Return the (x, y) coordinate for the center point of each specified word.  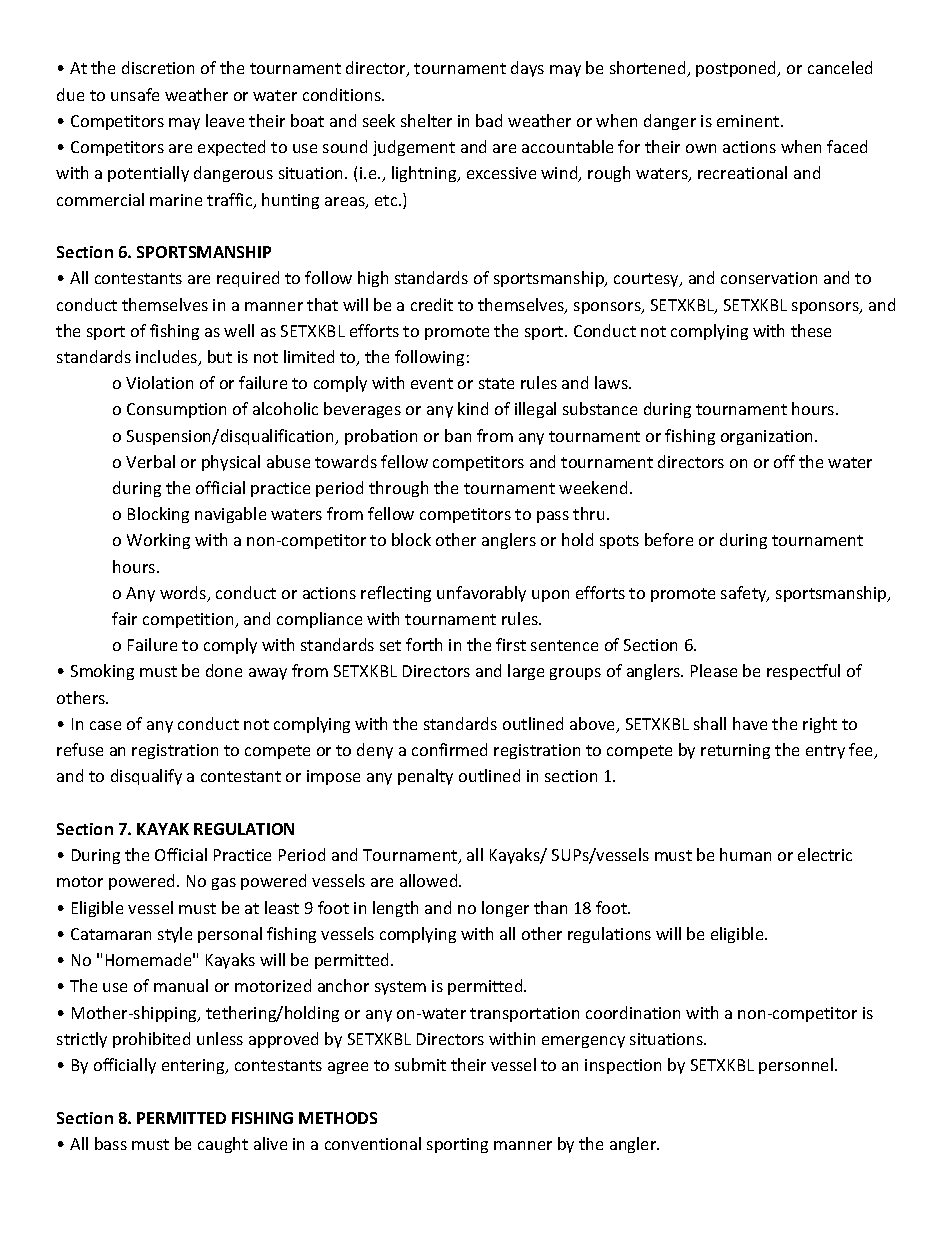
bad (489, 120)
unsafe (135, 94)
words (184, 594)
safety (745, 594)
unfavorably (481, 594)
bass (111, 1143)
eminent (749, 121)
